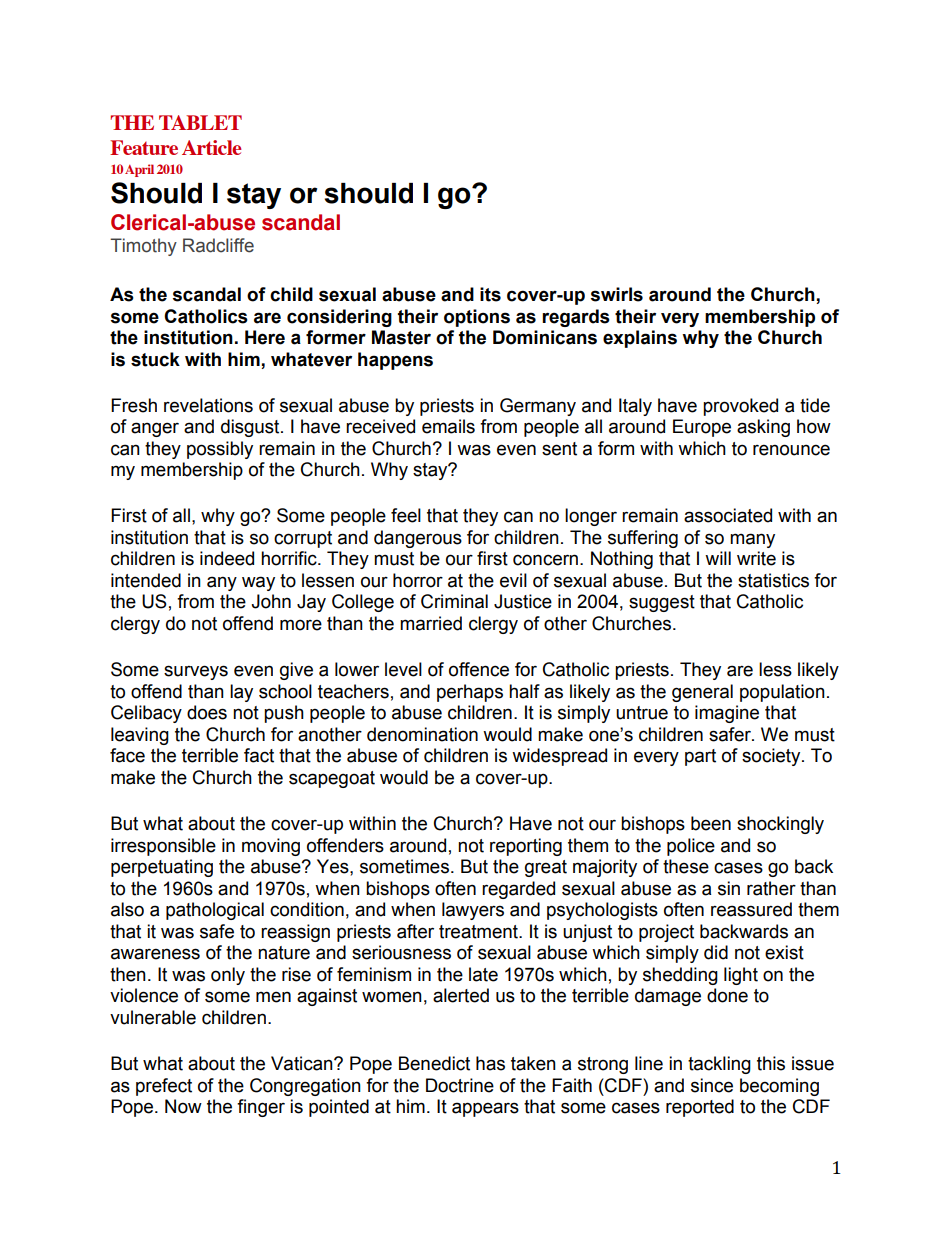 Image resolution: width=952 pixels, height=1233 pixels. Describe the element at coordinates (662, 603) in the screenshot. I see `suggest` at that location.
